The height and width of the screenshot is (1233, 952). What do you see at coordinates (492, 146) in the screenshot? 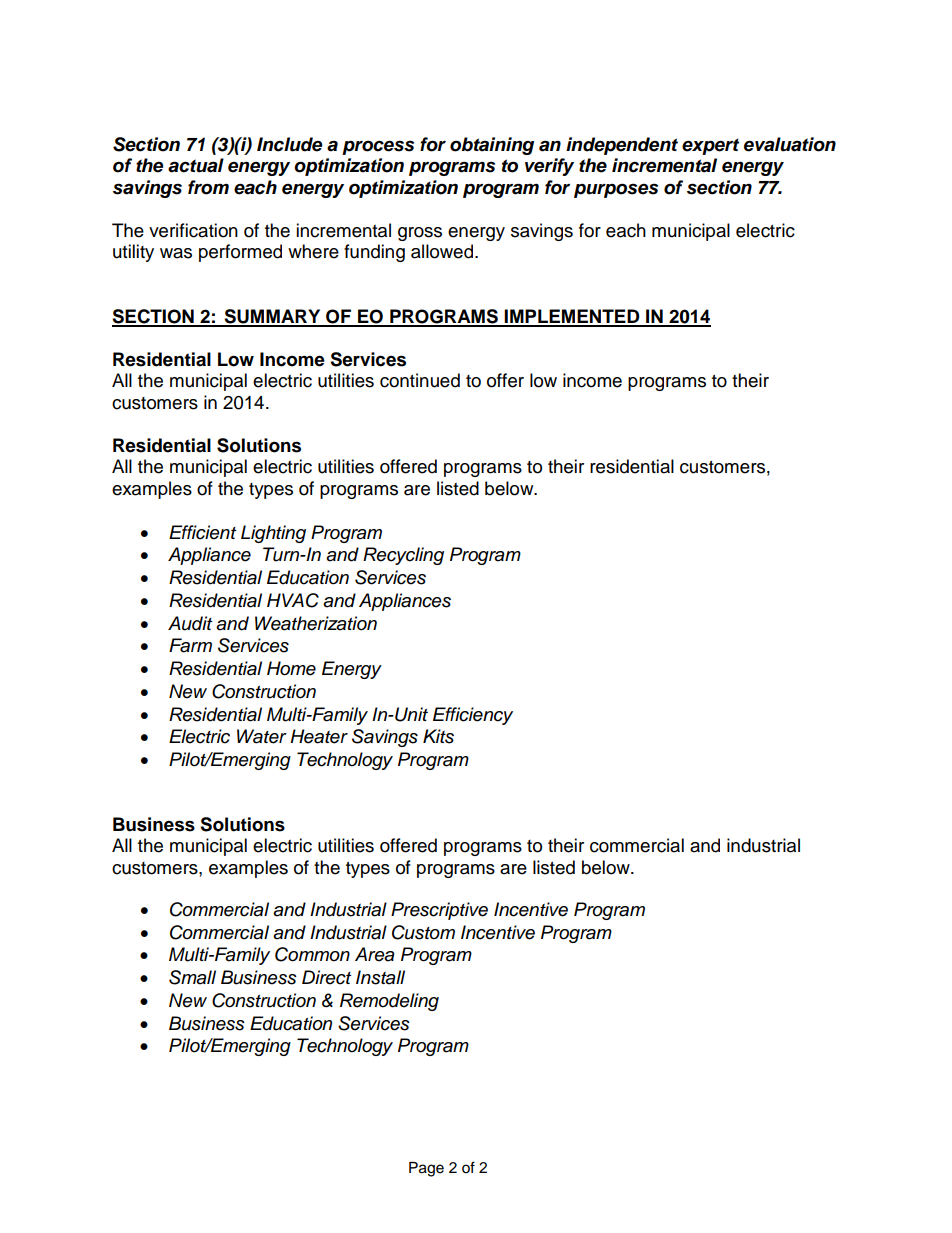
I see `obtaining` at bounding box center [492, 146].
